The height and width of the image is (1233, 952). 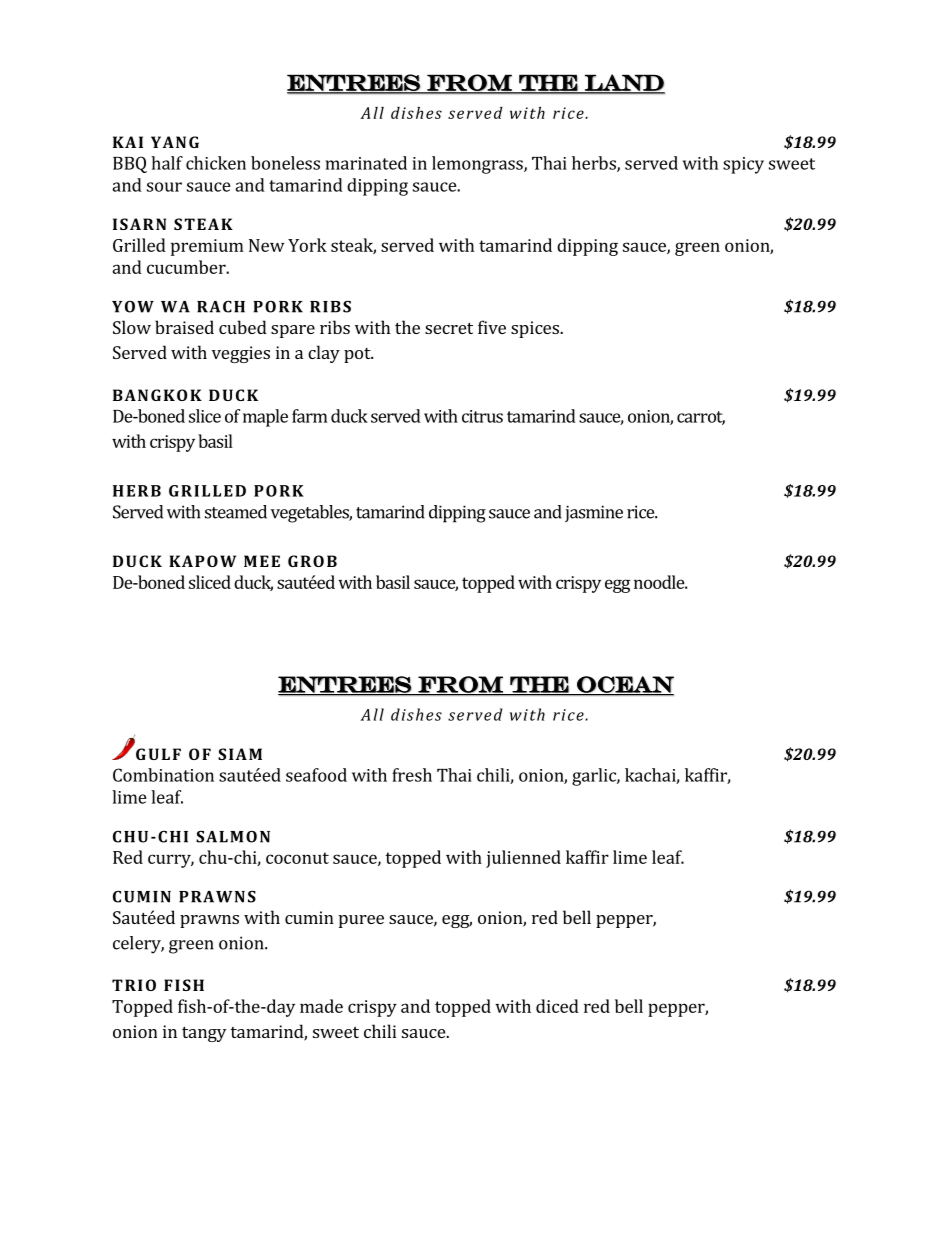 I want to click on spices, so click(x=536, y=329).
